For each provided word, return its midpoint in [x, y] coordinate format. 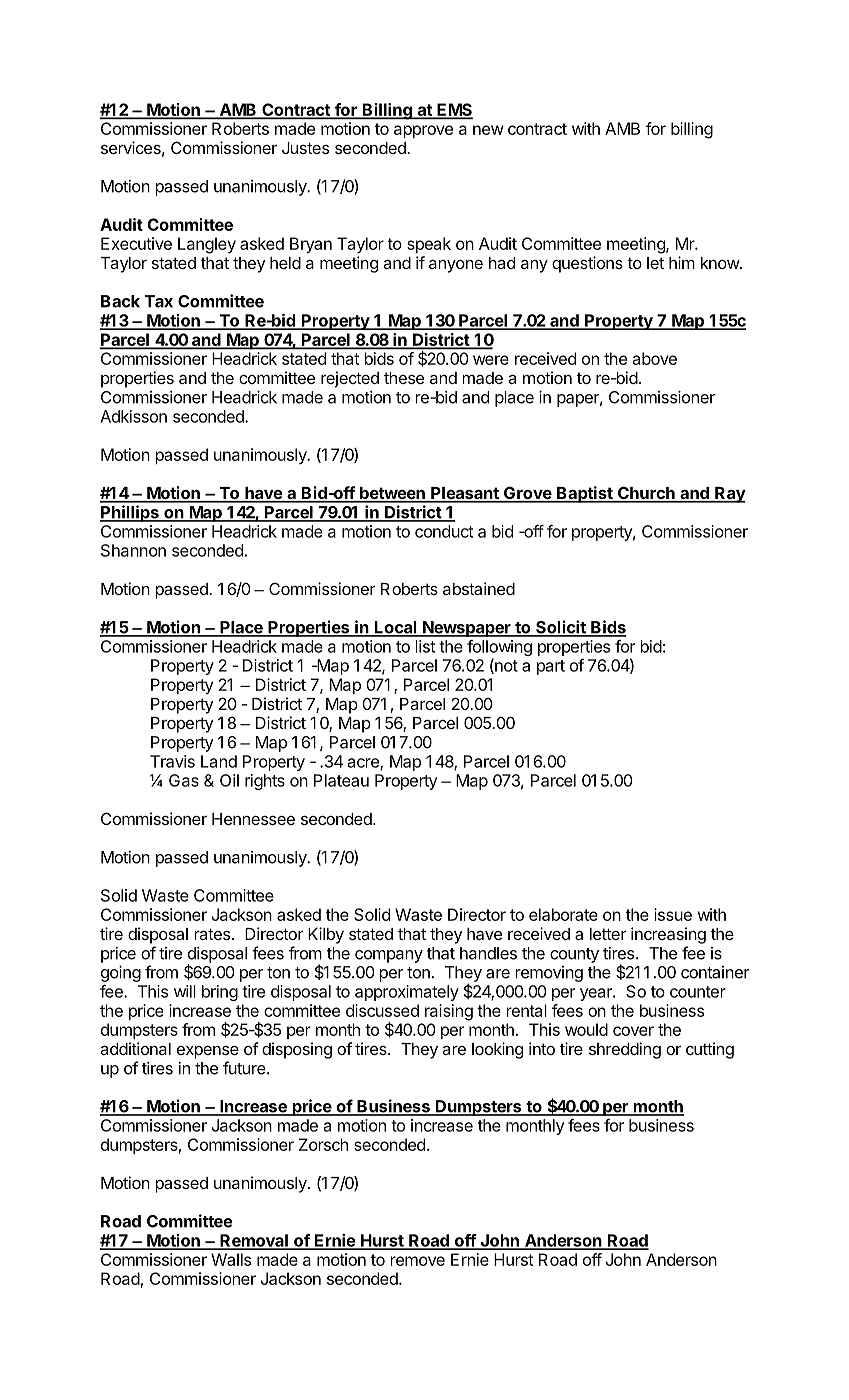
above [654, 358]
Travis [172, 761]
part [551, 667]
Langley [207, 245]
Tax [159, 301]
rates [212, 934]
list [425, 646]
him [682, 262]
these [404, 378]
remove [418, 1261]
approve [423, 131]
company [389, 956]
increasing [668, 935]
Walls [231, 1259]
